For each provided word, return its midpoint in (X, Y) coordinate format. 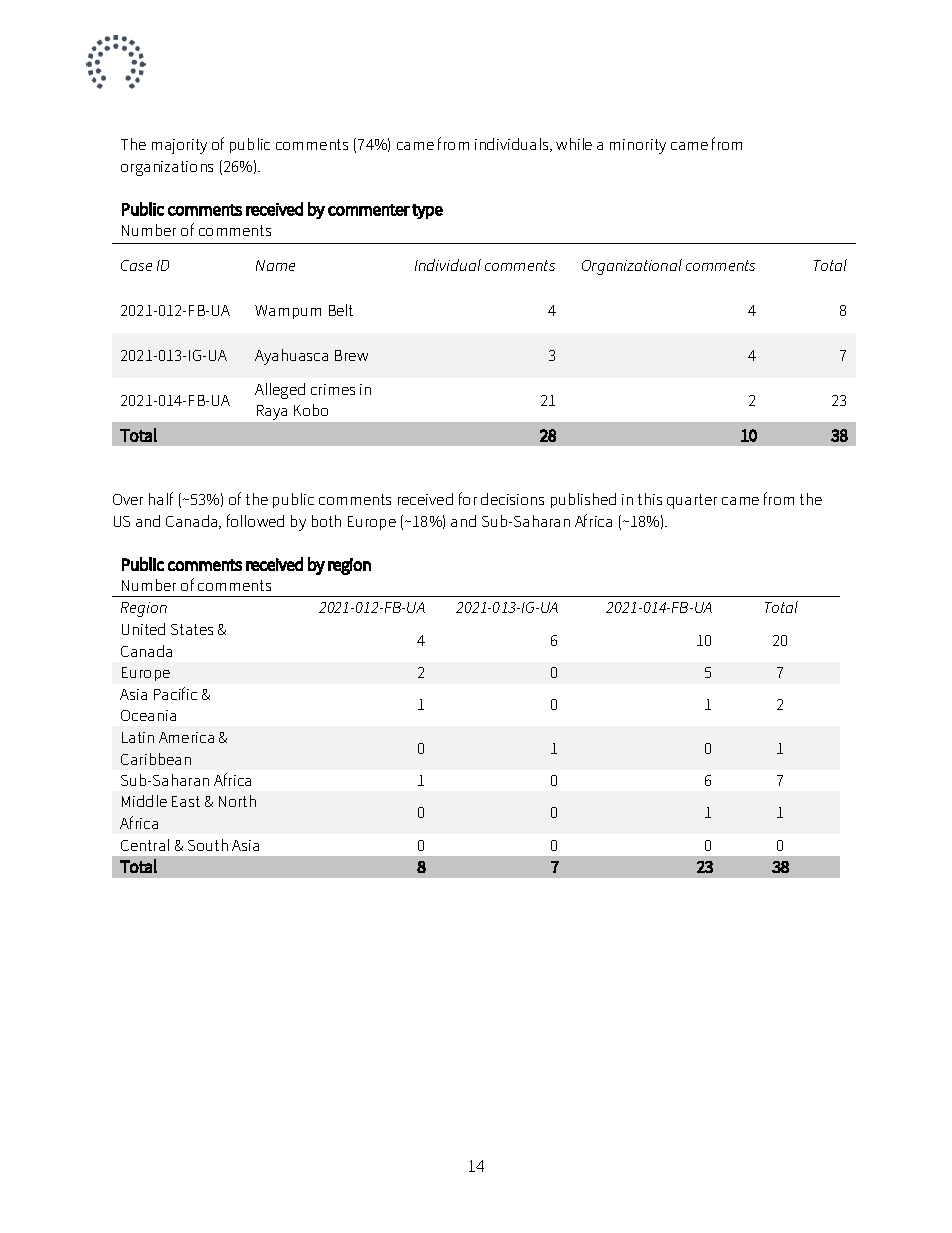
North (237, 801)
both (326, 521)
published (583, 500)
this (650, 499)
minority (638, 146)
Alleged (280, 391)
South (208, 845)
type (427, 211)
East (186, 801)
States (192, 629)
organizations (167, 168)
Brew (351, 355)
